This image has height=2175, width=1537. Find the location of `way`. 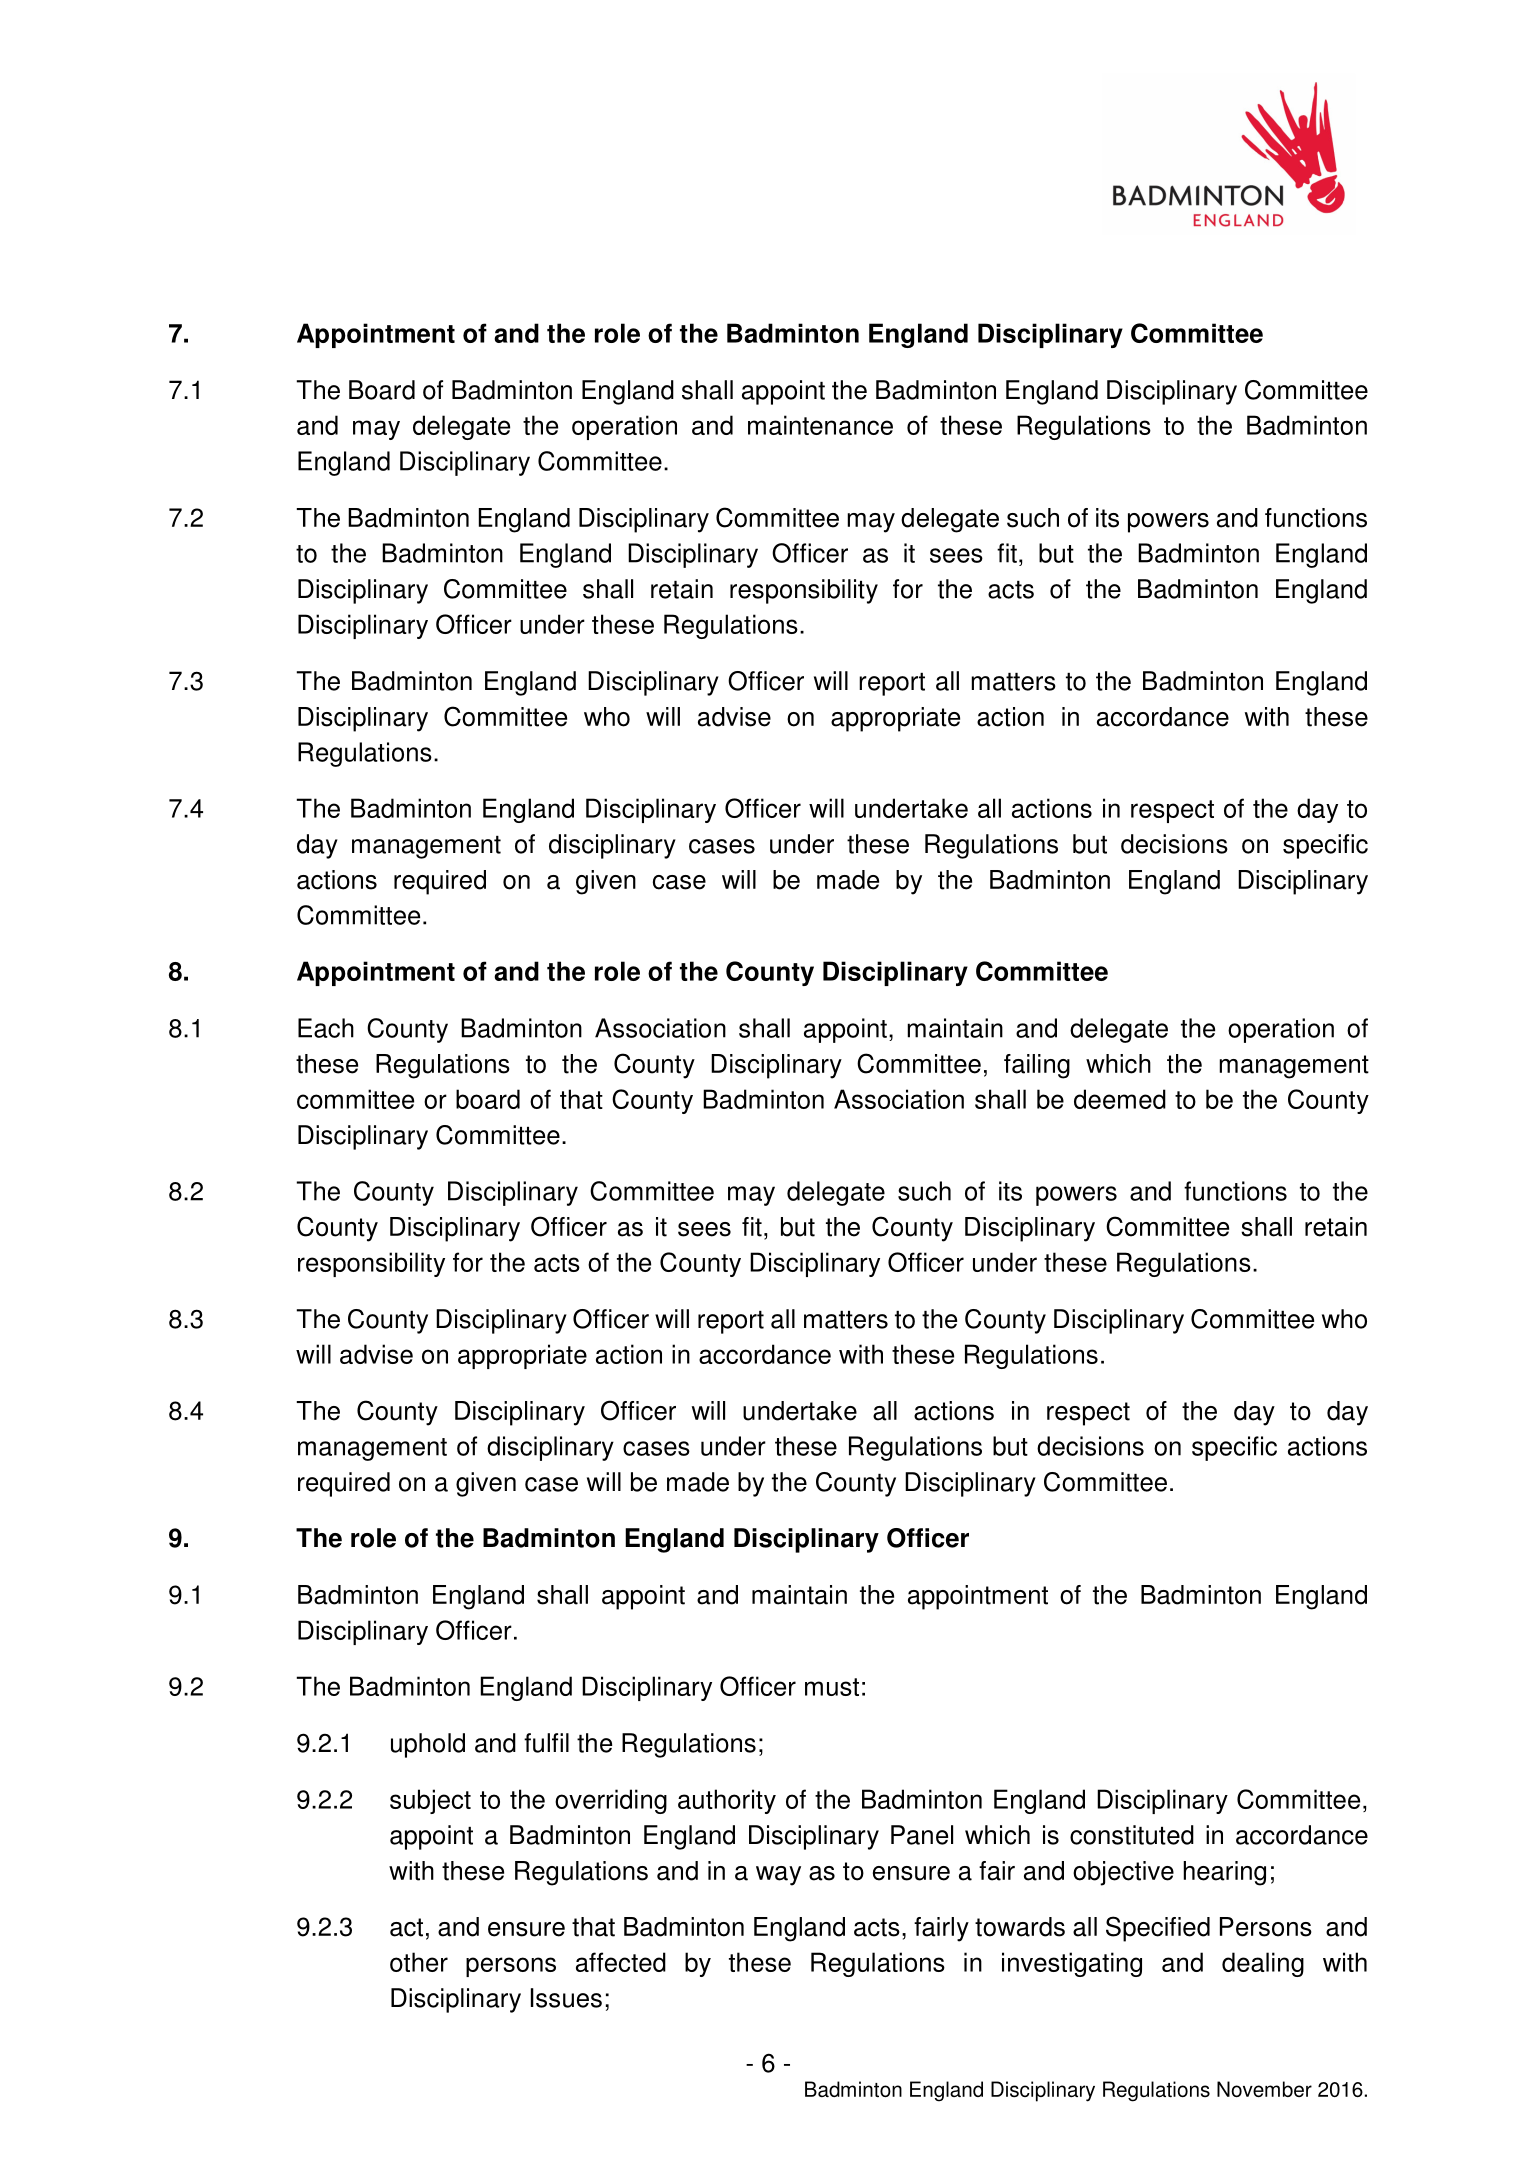

way is located at coordinates (778, 1876).
